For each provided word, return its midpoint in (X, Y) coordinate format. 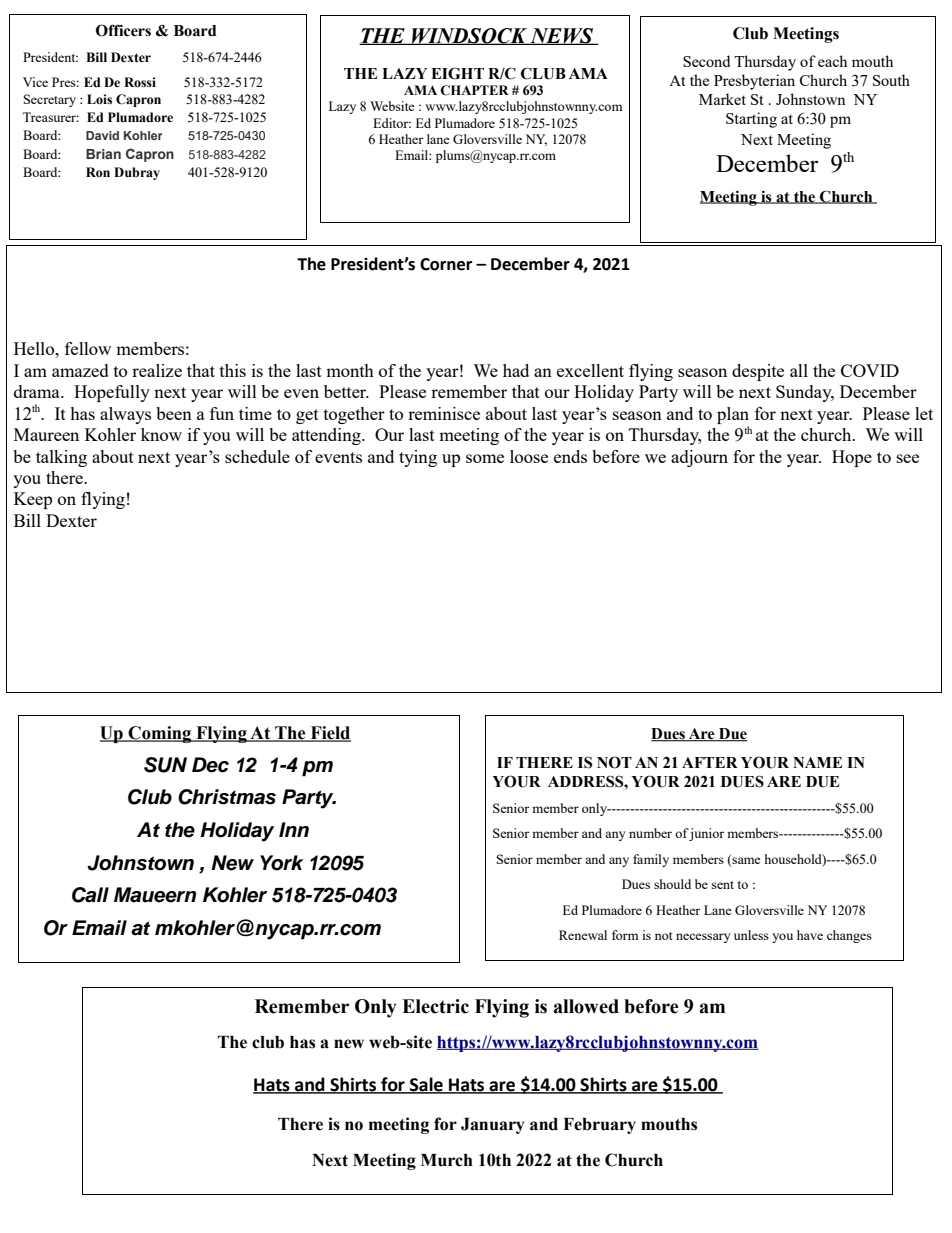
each (832, 61)
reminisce (444, 413)
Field (329, 734)
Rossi (140, 82)
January (492, 1126)
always (125, 415)
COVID (870, 370)
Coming (160, 734)
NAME (817, 762)
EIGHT (457, 73)
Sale (426, 1085)
